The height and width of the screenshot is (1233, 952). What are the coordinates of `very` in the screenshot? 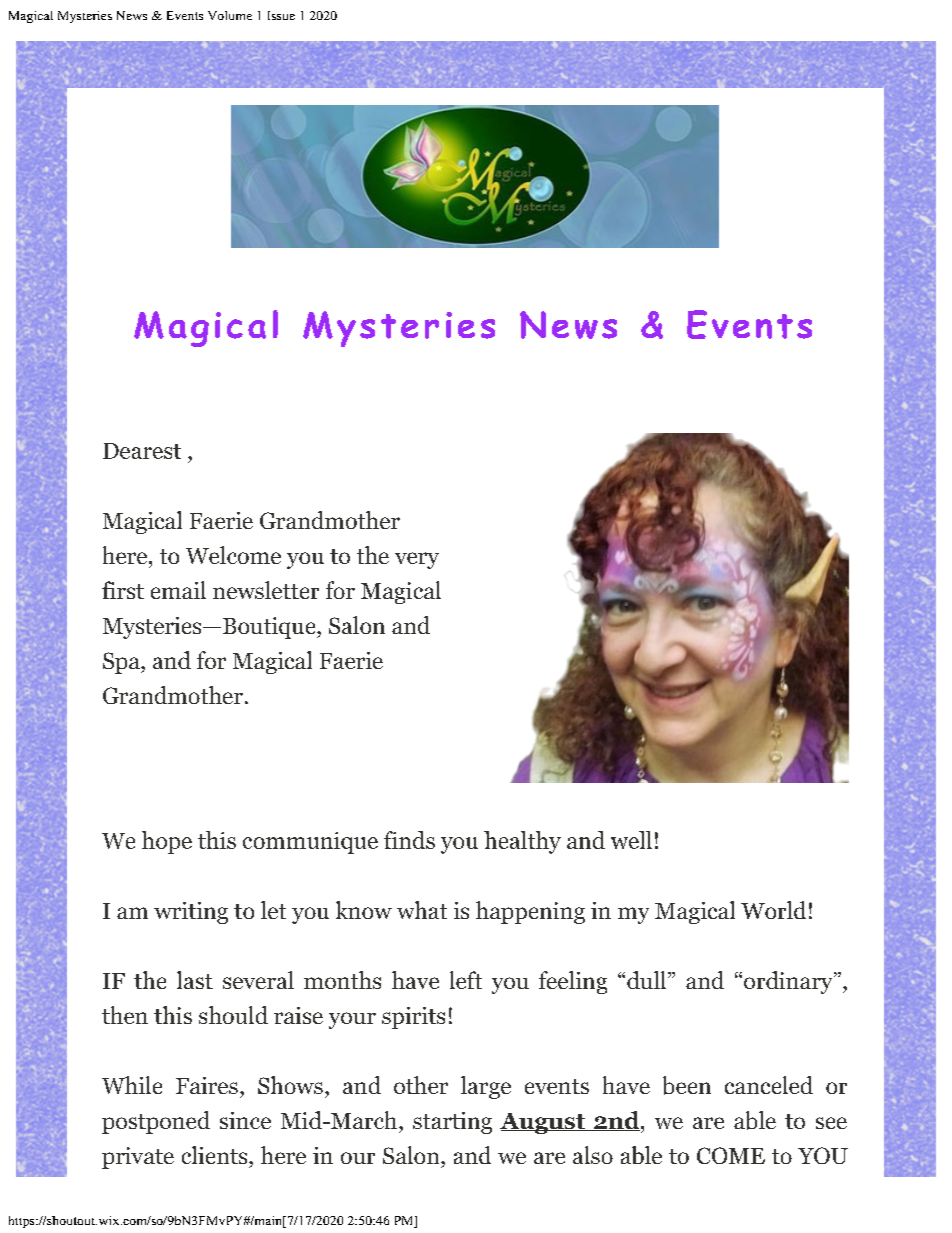 It's located at (417, 560).
